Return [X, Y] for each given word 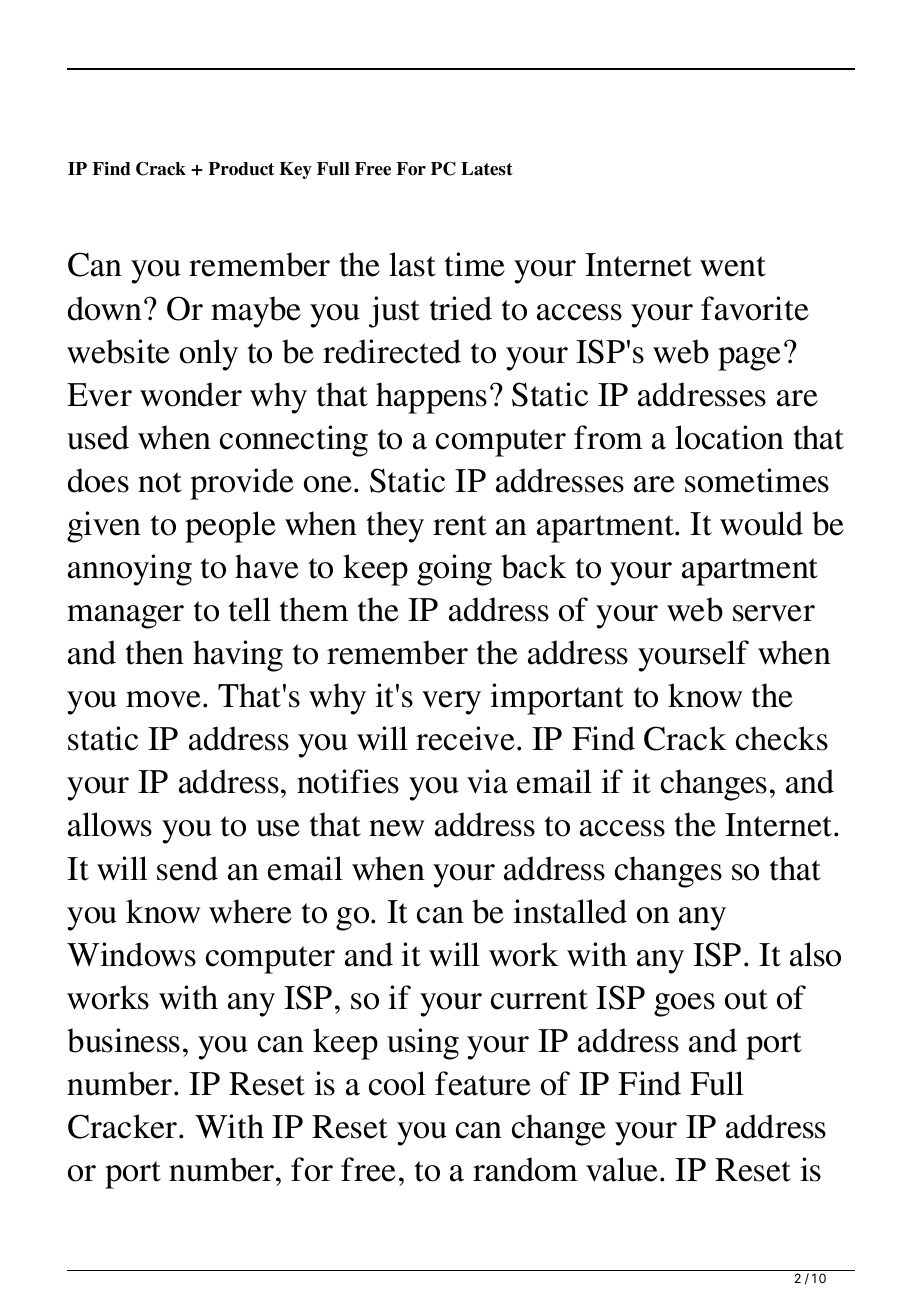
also [815, 954]
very [451, 703]
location [729, 437]
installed [570, 911]
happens [431, 398]
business [123, 1040]
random [525, 1169]
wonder [191, 394]
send [187, 868]
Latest [487, 169]
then [154, 652]
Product [241, 169]
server [774, 613]
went [733, 266]
